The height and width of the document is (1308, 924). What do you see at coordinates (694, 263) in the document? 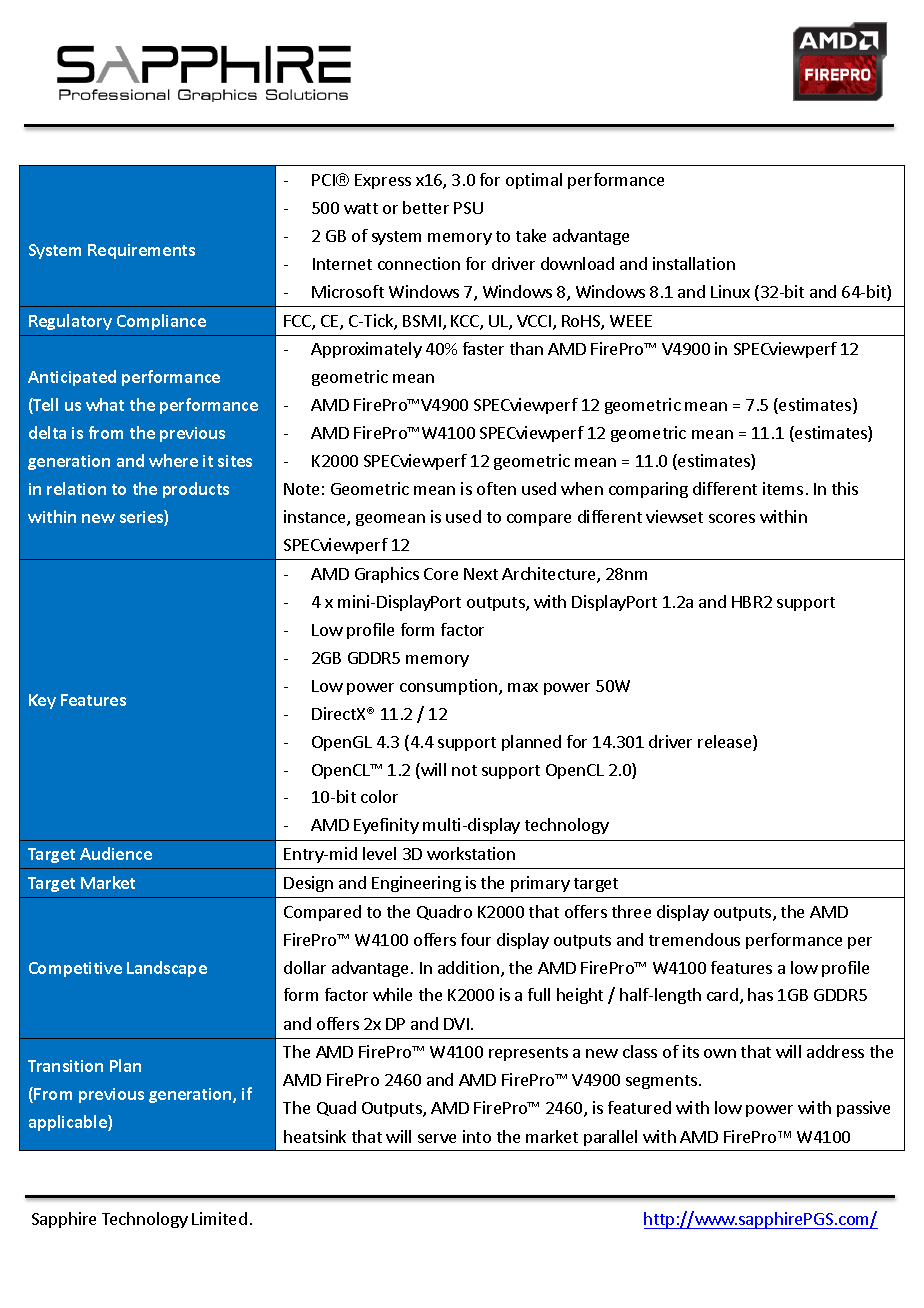
I see `installation` at bounding box center [694, 263].
